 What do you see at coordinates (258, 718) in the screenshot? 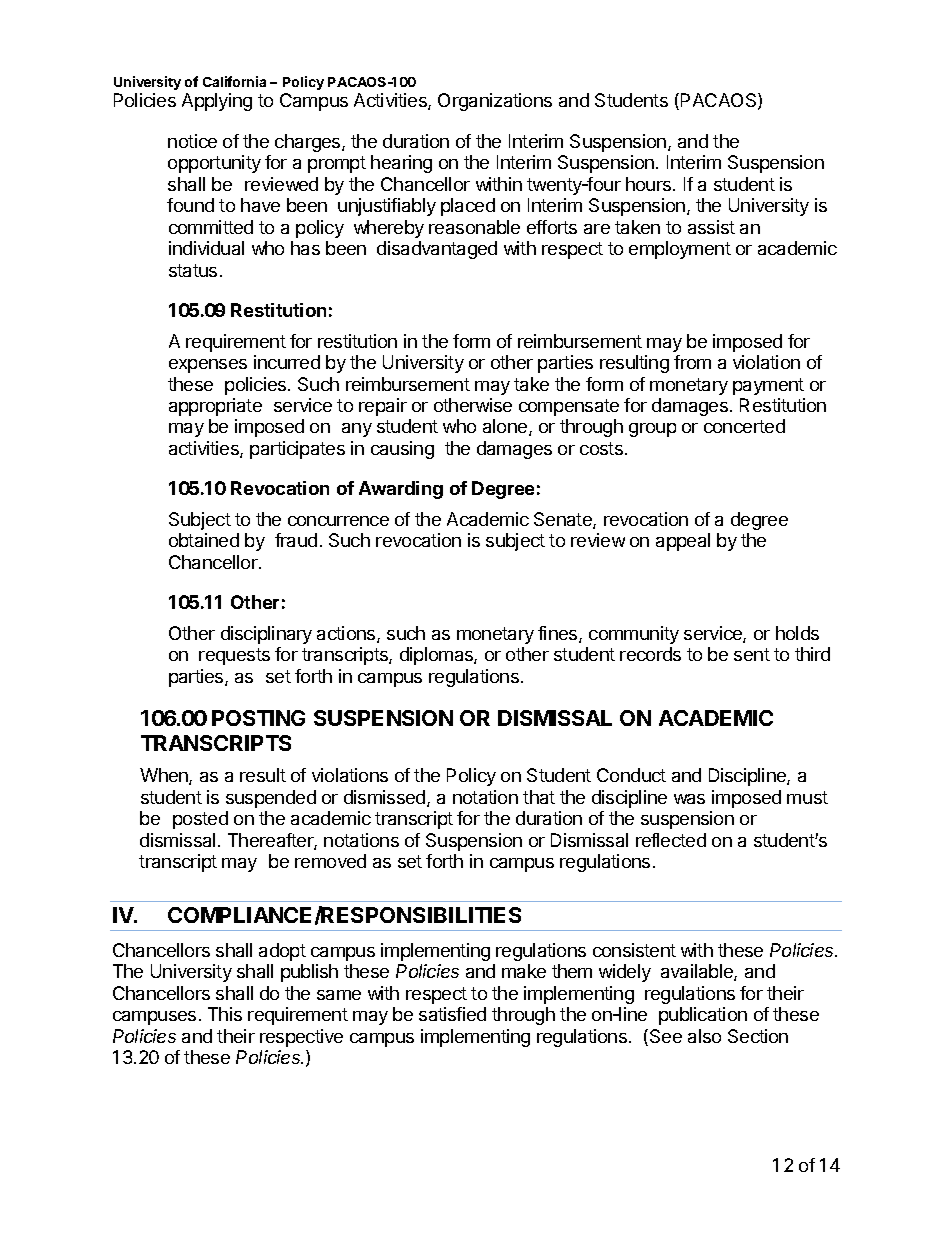
I see `POSTING` at bounding box center [258, 718].
